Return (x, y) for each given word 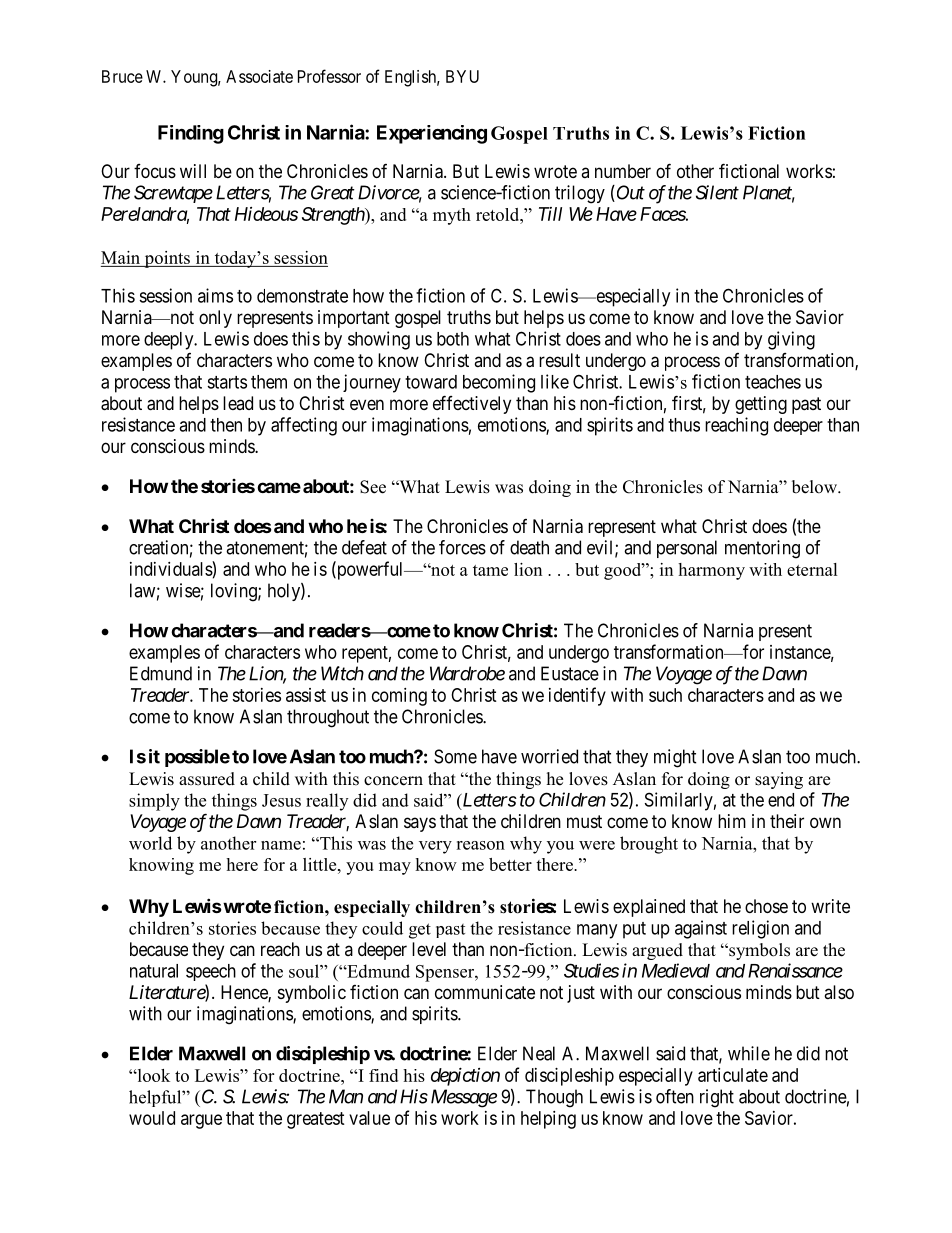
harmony (711, 571)
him (732, 821)
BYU (462, 76)
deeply (170, 341)
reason (480, 845)
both (453, 339)
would (152, 1118)
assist (306, 695)
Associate (259, 76)
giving (791, 340)
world (150, 843)
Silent (717, 192)
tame (490, 570)
